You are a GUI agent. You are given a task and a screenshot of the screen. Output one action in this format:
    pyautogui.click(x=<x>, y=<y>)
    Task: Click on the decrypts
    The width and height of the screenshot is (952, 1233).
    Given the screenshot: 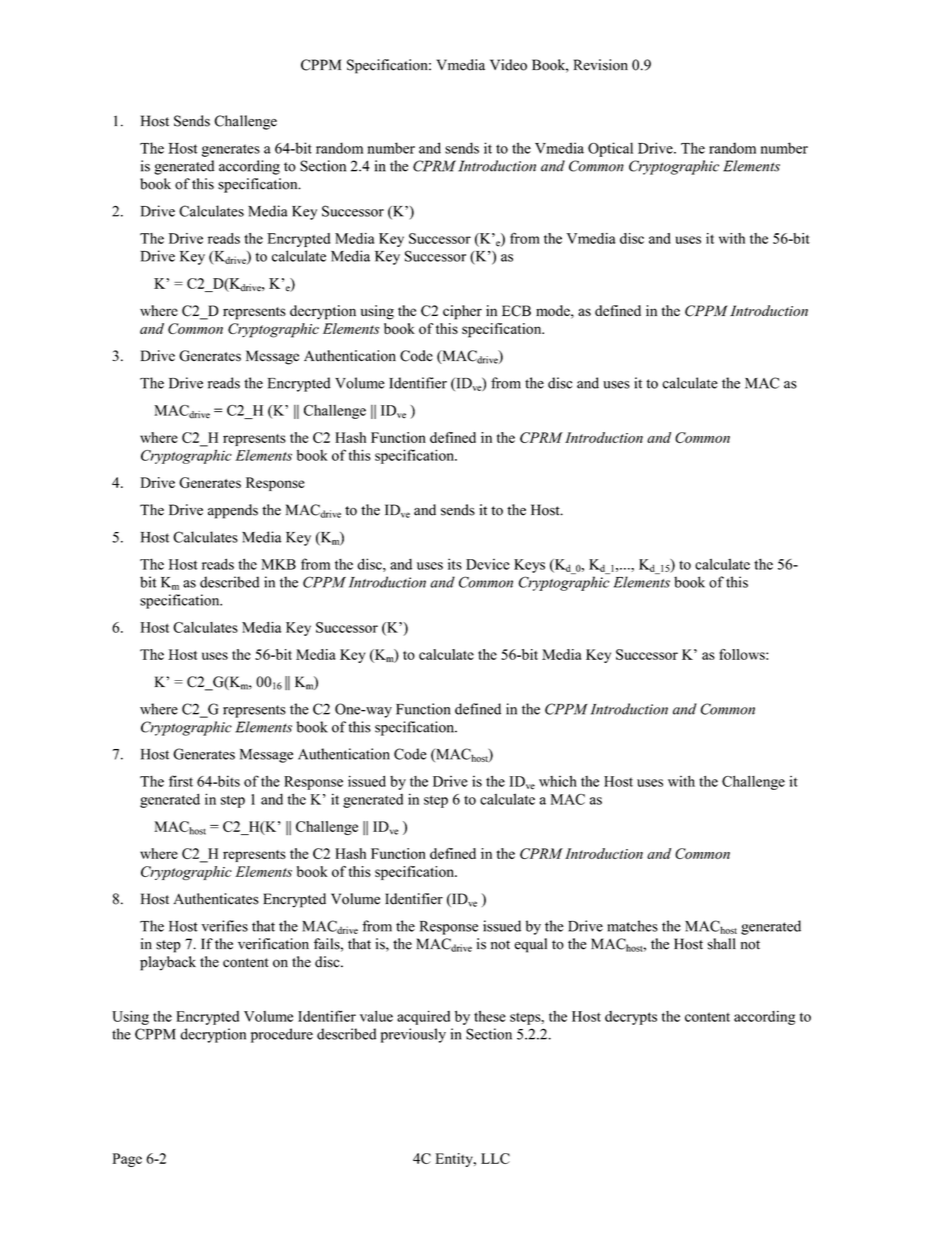 What is the action you would take?
    pyautogui.click(x=631, y=1018)
